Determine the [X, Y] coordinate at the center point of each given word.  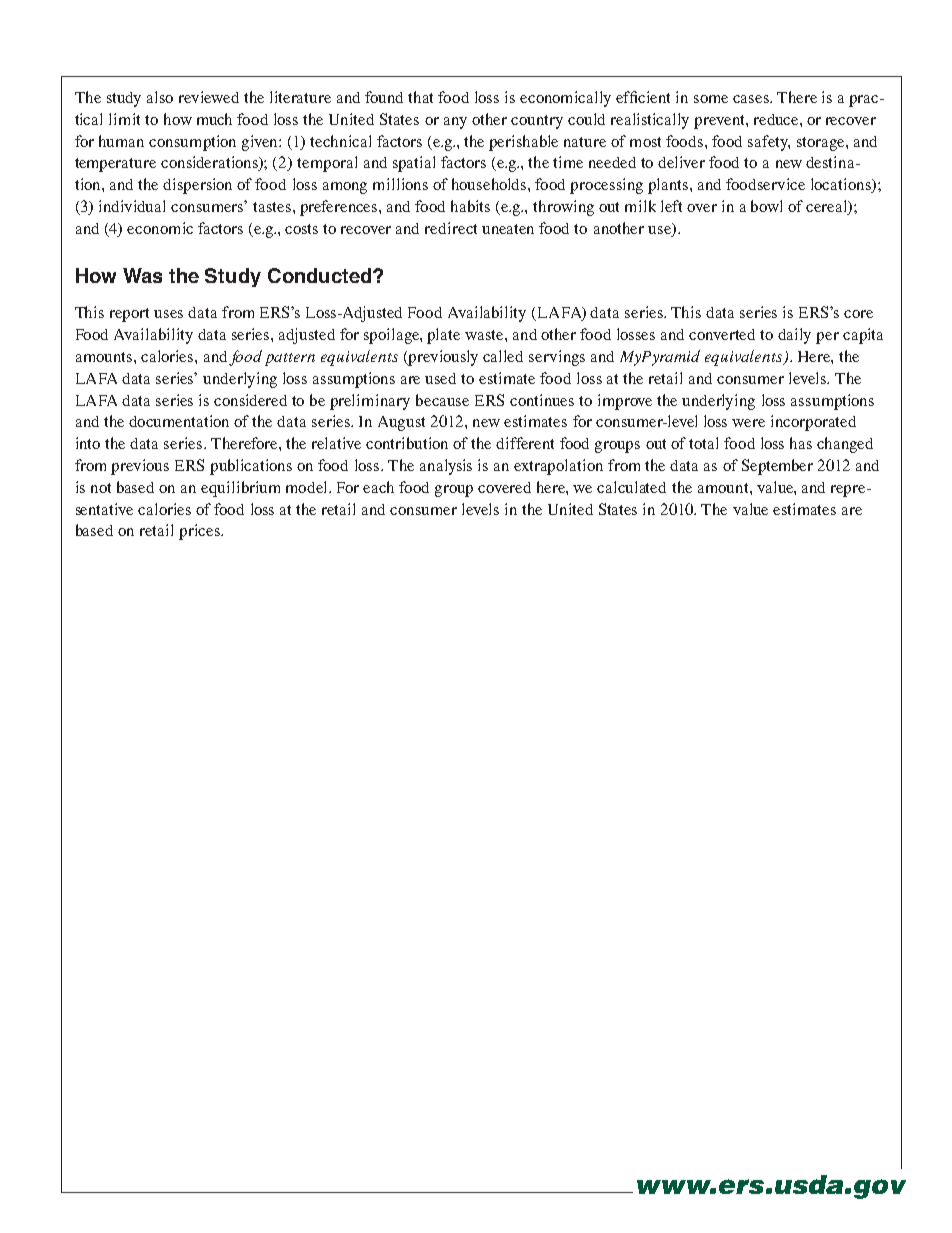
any [455, 123]
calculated [631, 487]
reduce [777, 119]
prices [200, 532]
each [378, 487]
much [214, 119]
